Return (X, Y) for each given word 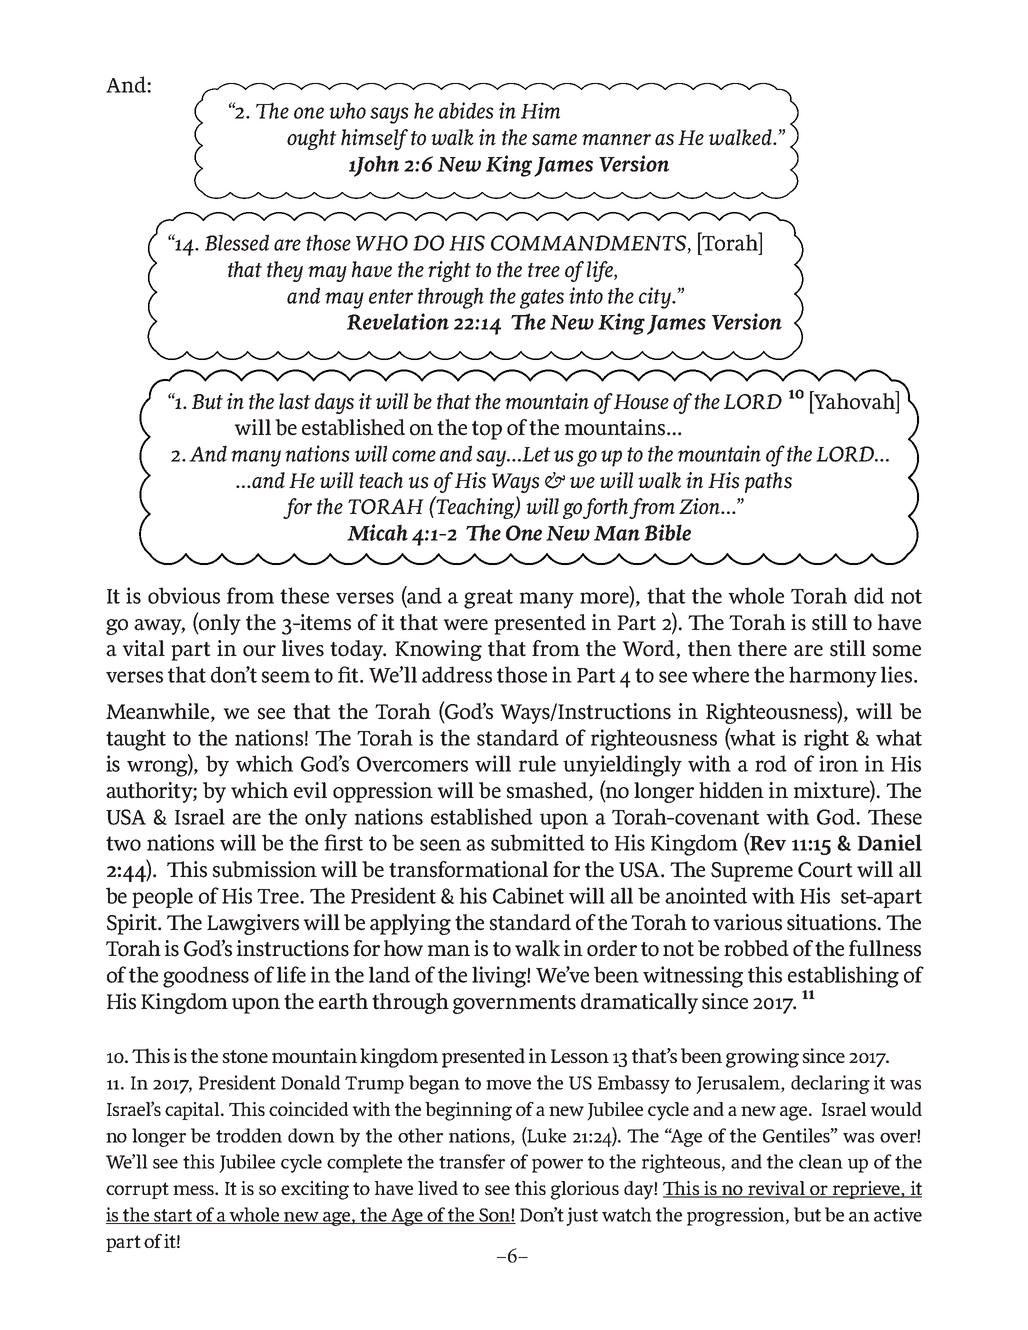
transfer (472, 1161)
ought (312, 139)
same (554, 140)
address (457, 674)
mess (194, 1190)
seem (286, 677)
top (487, 430)
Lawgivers (253, 924)
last (295, 401)
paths (768, 482)
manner (616, 140)
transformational (468, 869)
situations (833, 922)
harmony (833, 677)
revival (776, 1189)
